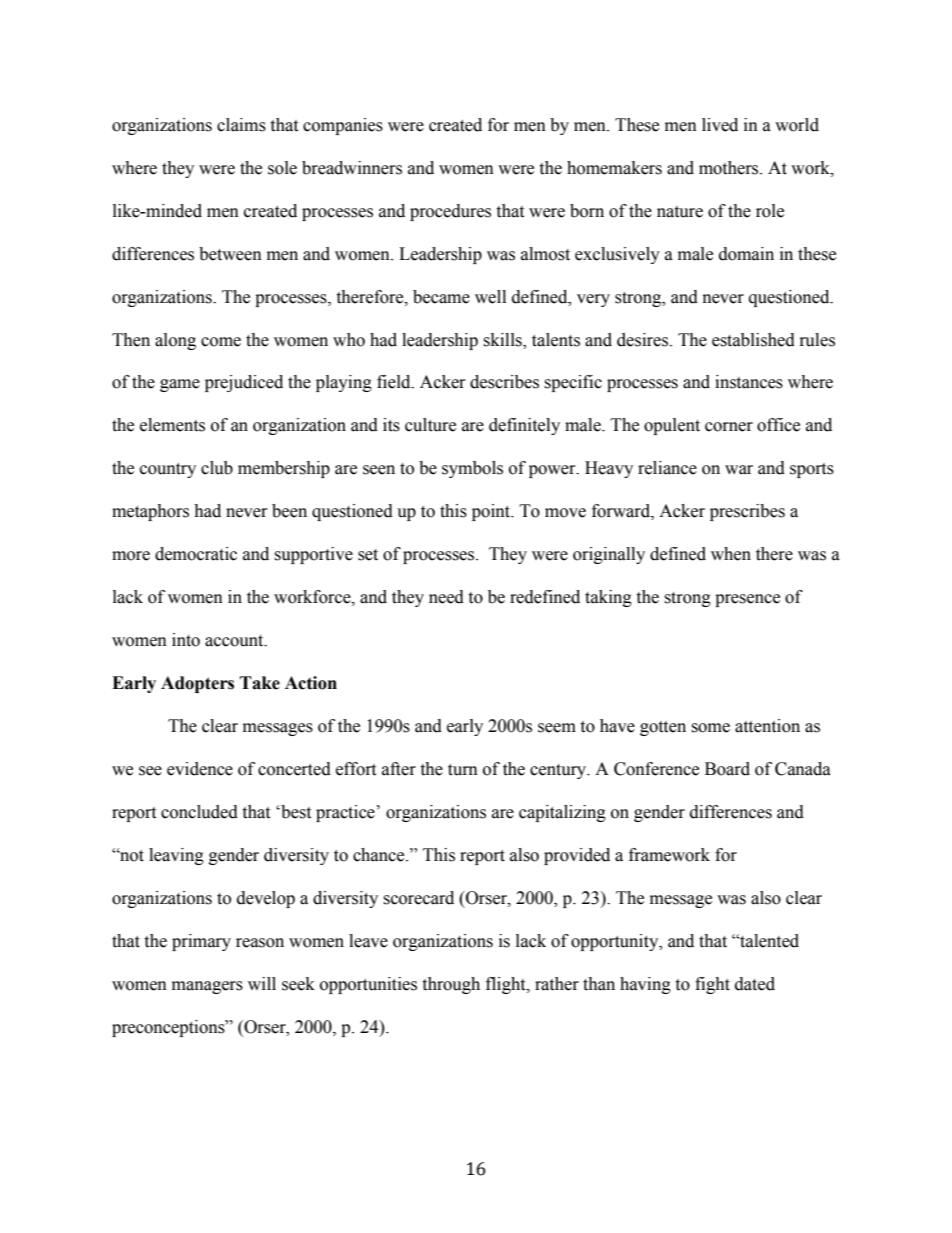 Image resolution: width=952 pixels, height=1233 pixels. What do you see at coordinates (753, 340) in the screenshot?
I see `established` at bounding box center [753, 340].
